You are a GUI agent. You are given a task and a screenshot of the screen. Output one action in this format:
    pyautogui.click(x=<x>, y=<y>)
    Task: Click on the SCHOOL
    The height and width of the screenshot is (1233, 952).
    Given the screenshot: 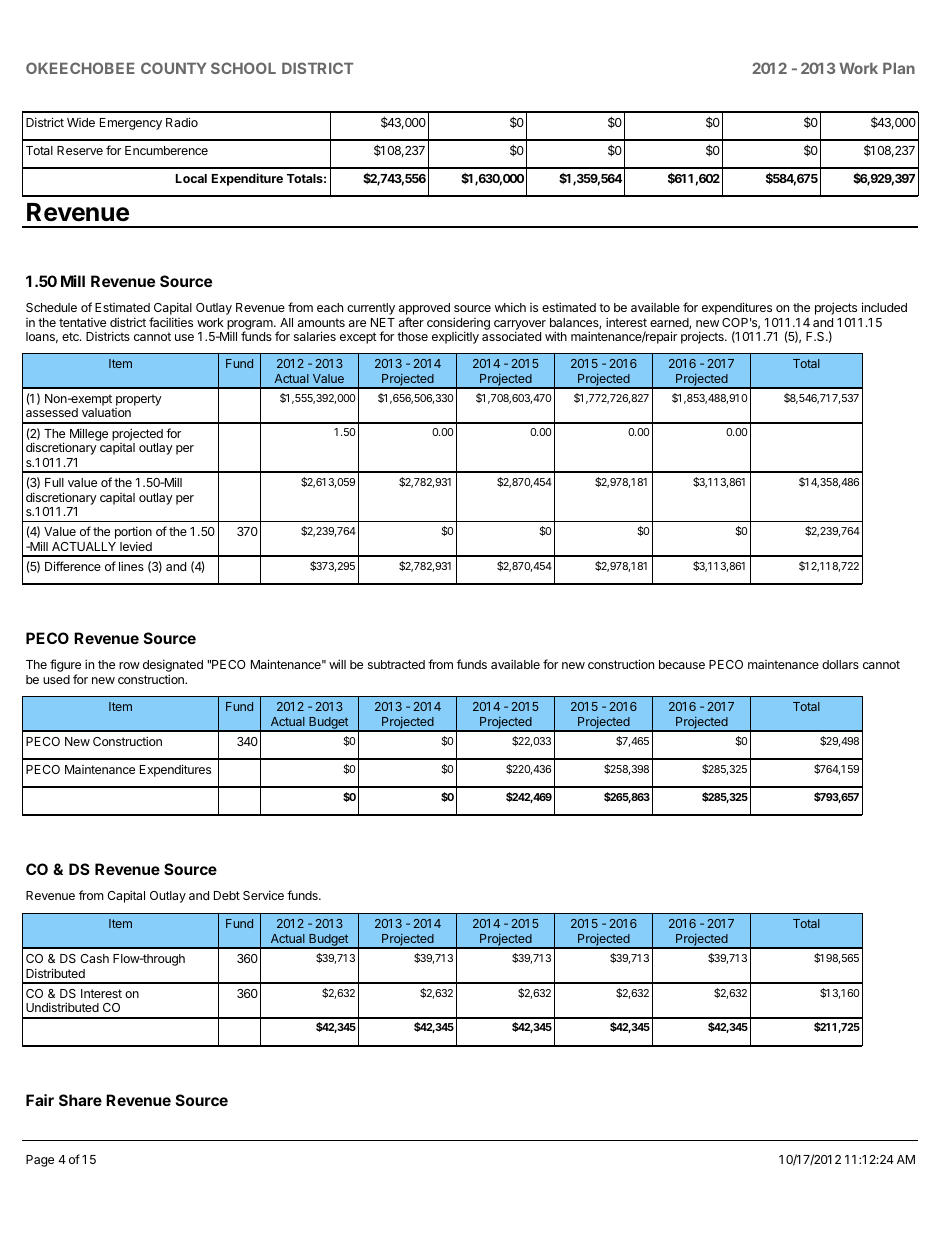 What is the action you would take?
    pyautogui.click(x=243, y=68)
